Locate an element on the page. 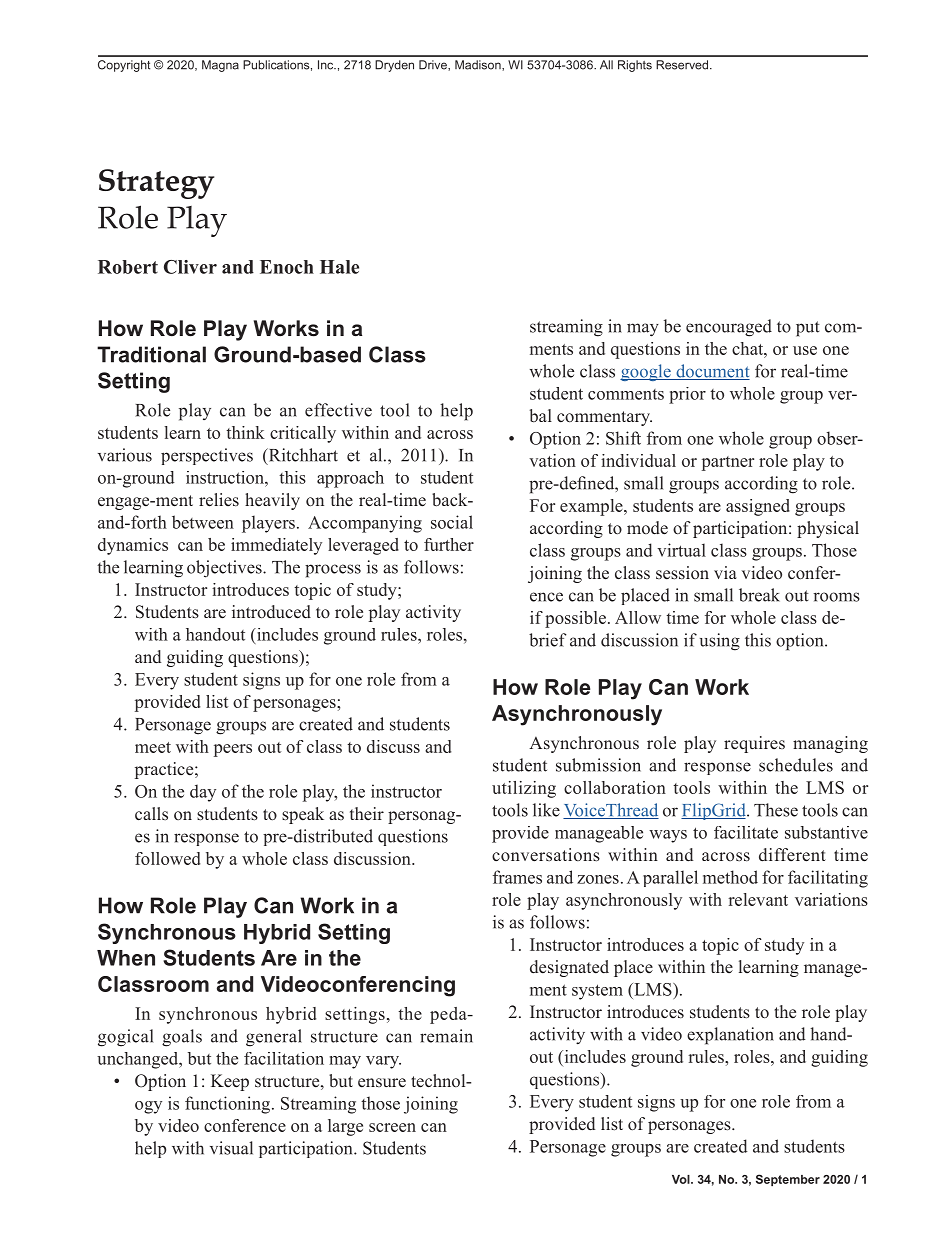  visual is located at coordinates (231, 1148).
